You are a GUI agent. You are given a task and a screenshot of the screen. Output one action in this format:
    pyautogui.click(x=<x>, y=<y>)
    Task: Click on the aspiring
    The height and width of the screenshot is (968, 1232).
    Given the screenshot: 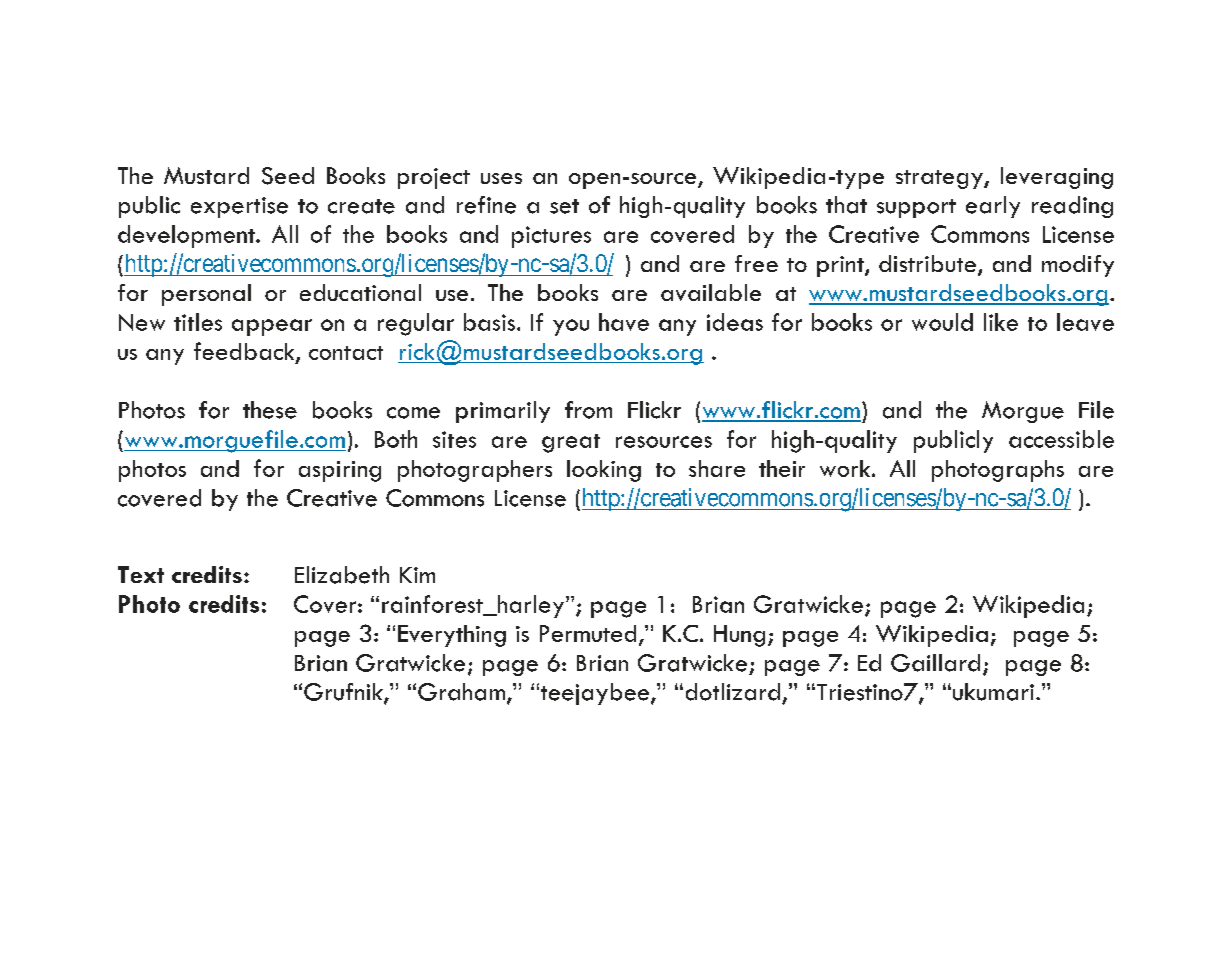 What is the action you would take?
    pyautogui.click(x=340, y=471)
